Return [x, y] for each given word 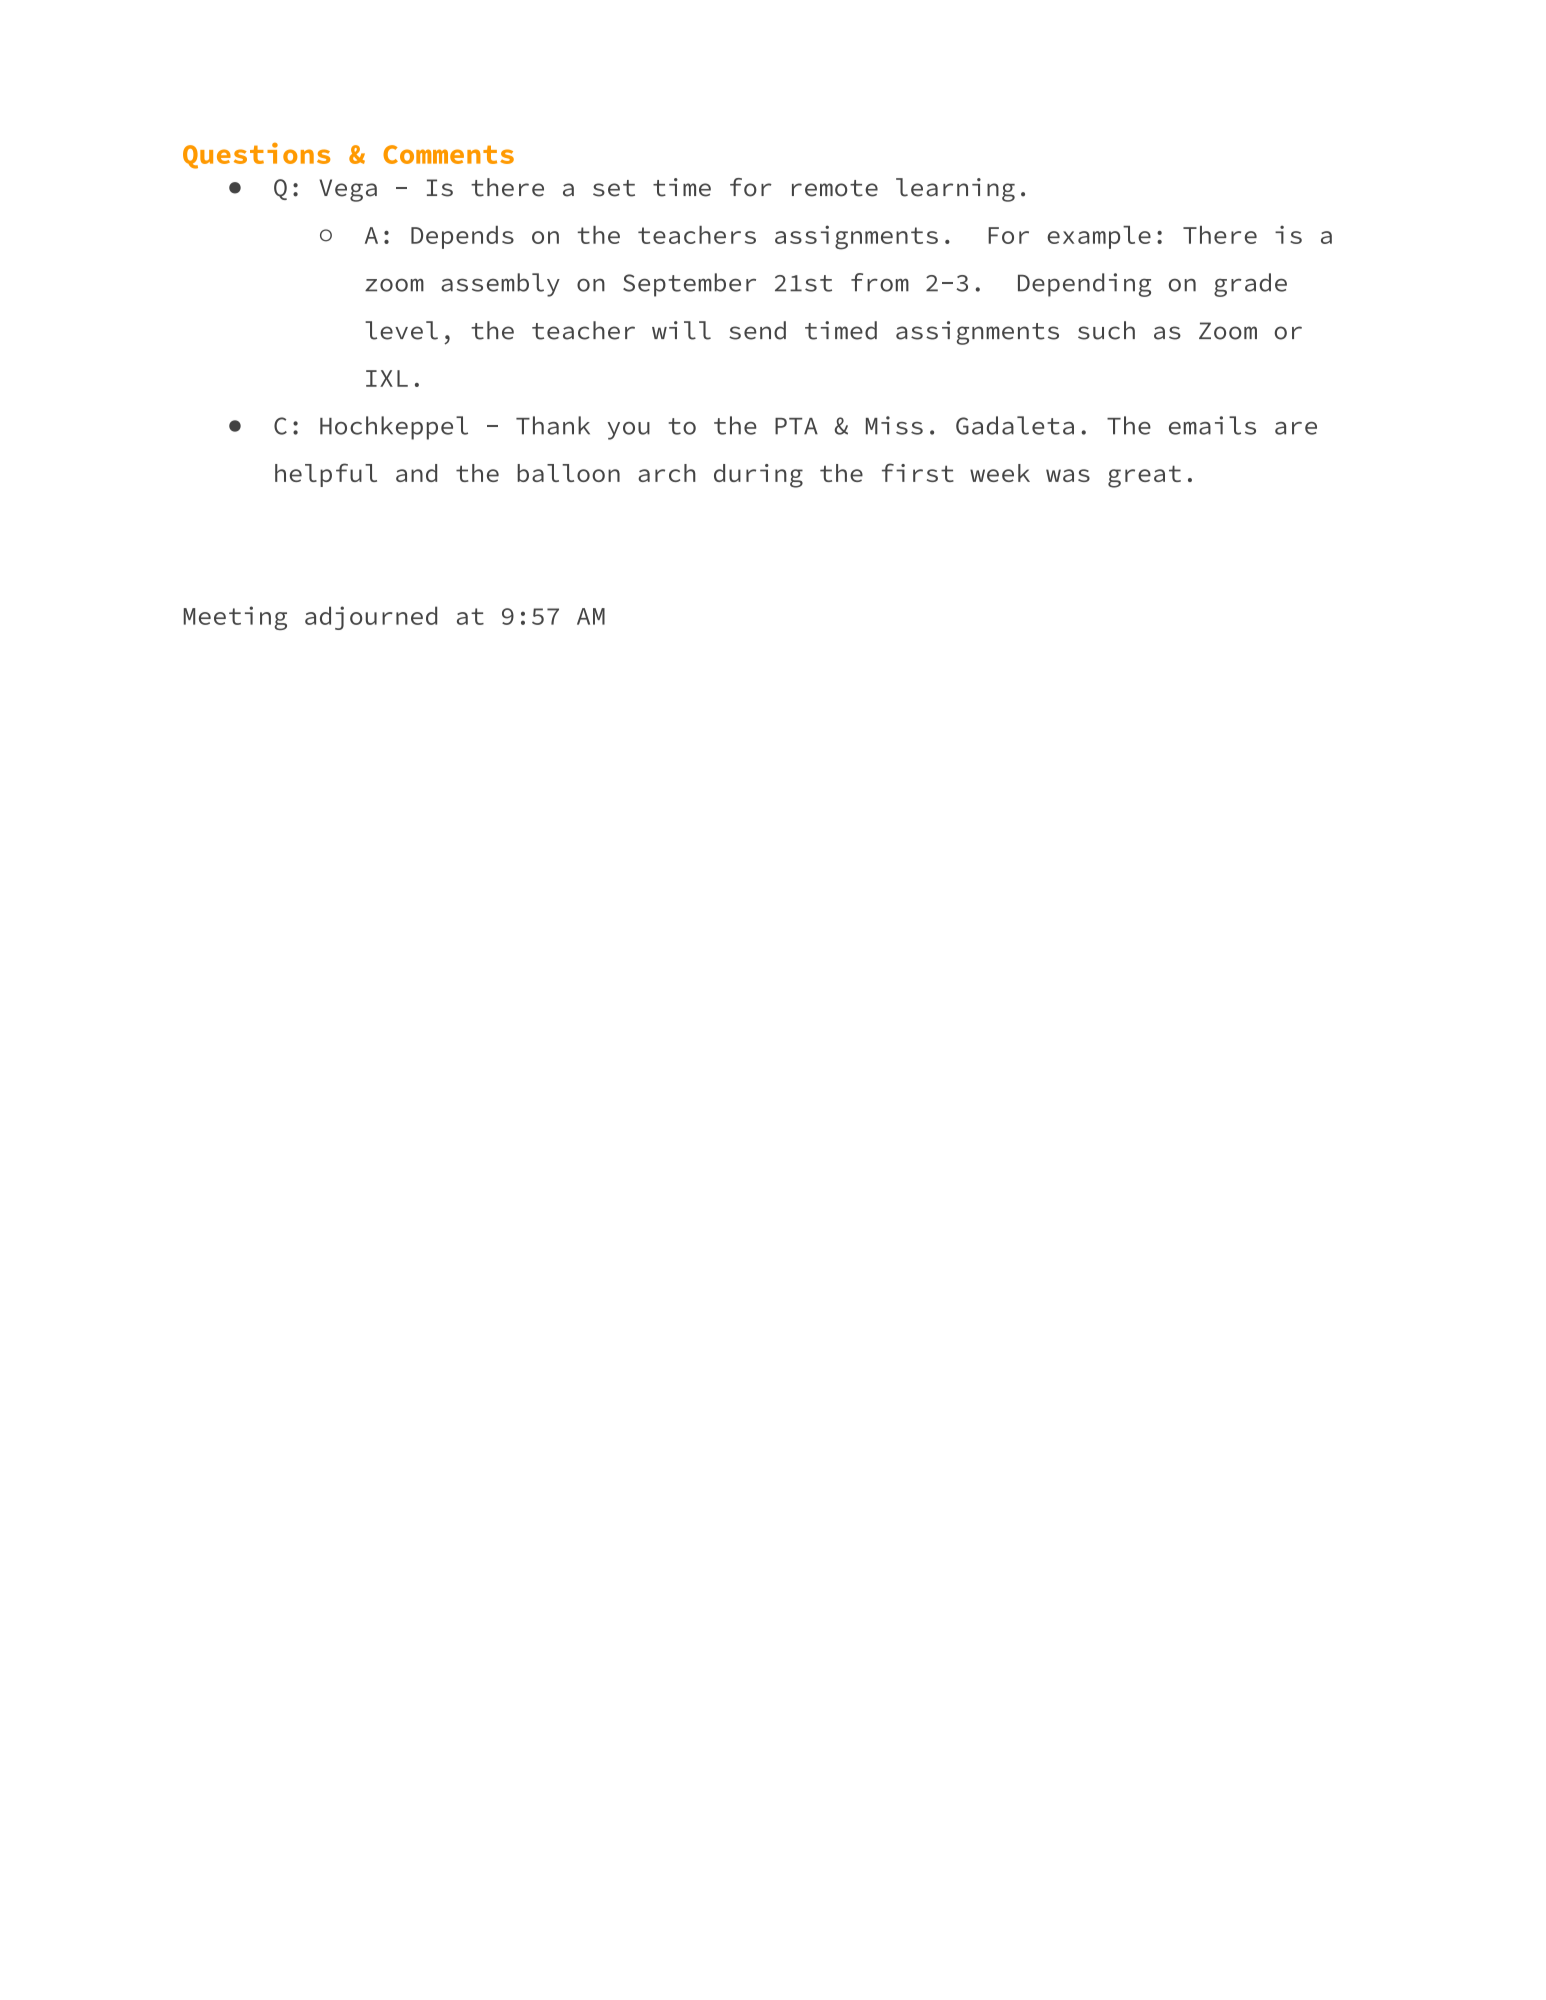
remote [835, 188]
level [401, 330]
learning [955, 190]
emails [1212, 425]
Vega [348, 190]
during [758, 476]
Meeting [235, 618]
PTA [796, 426]
